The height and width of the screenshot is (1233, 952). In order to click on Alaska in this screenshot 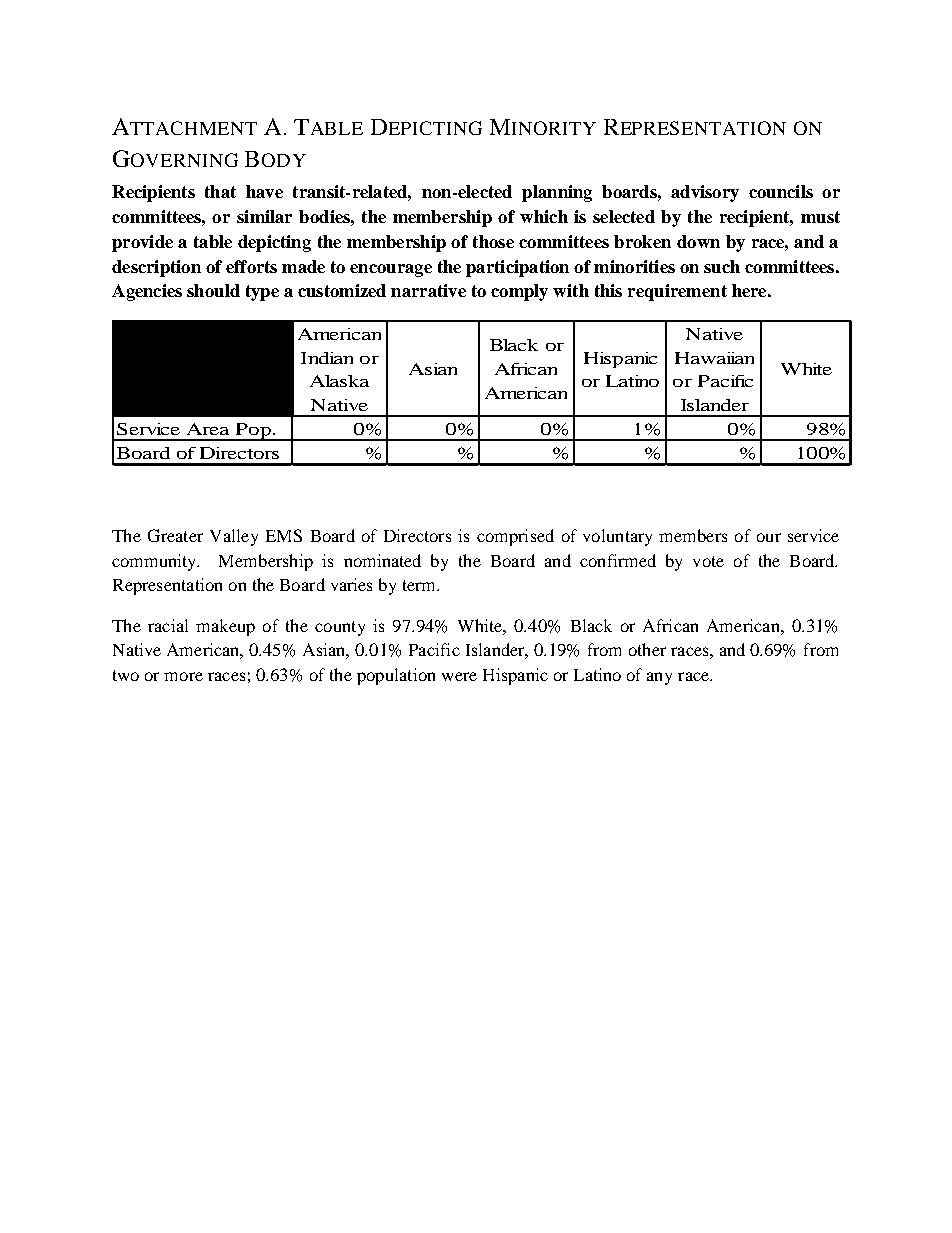, I will do `click(339, 381)`.
